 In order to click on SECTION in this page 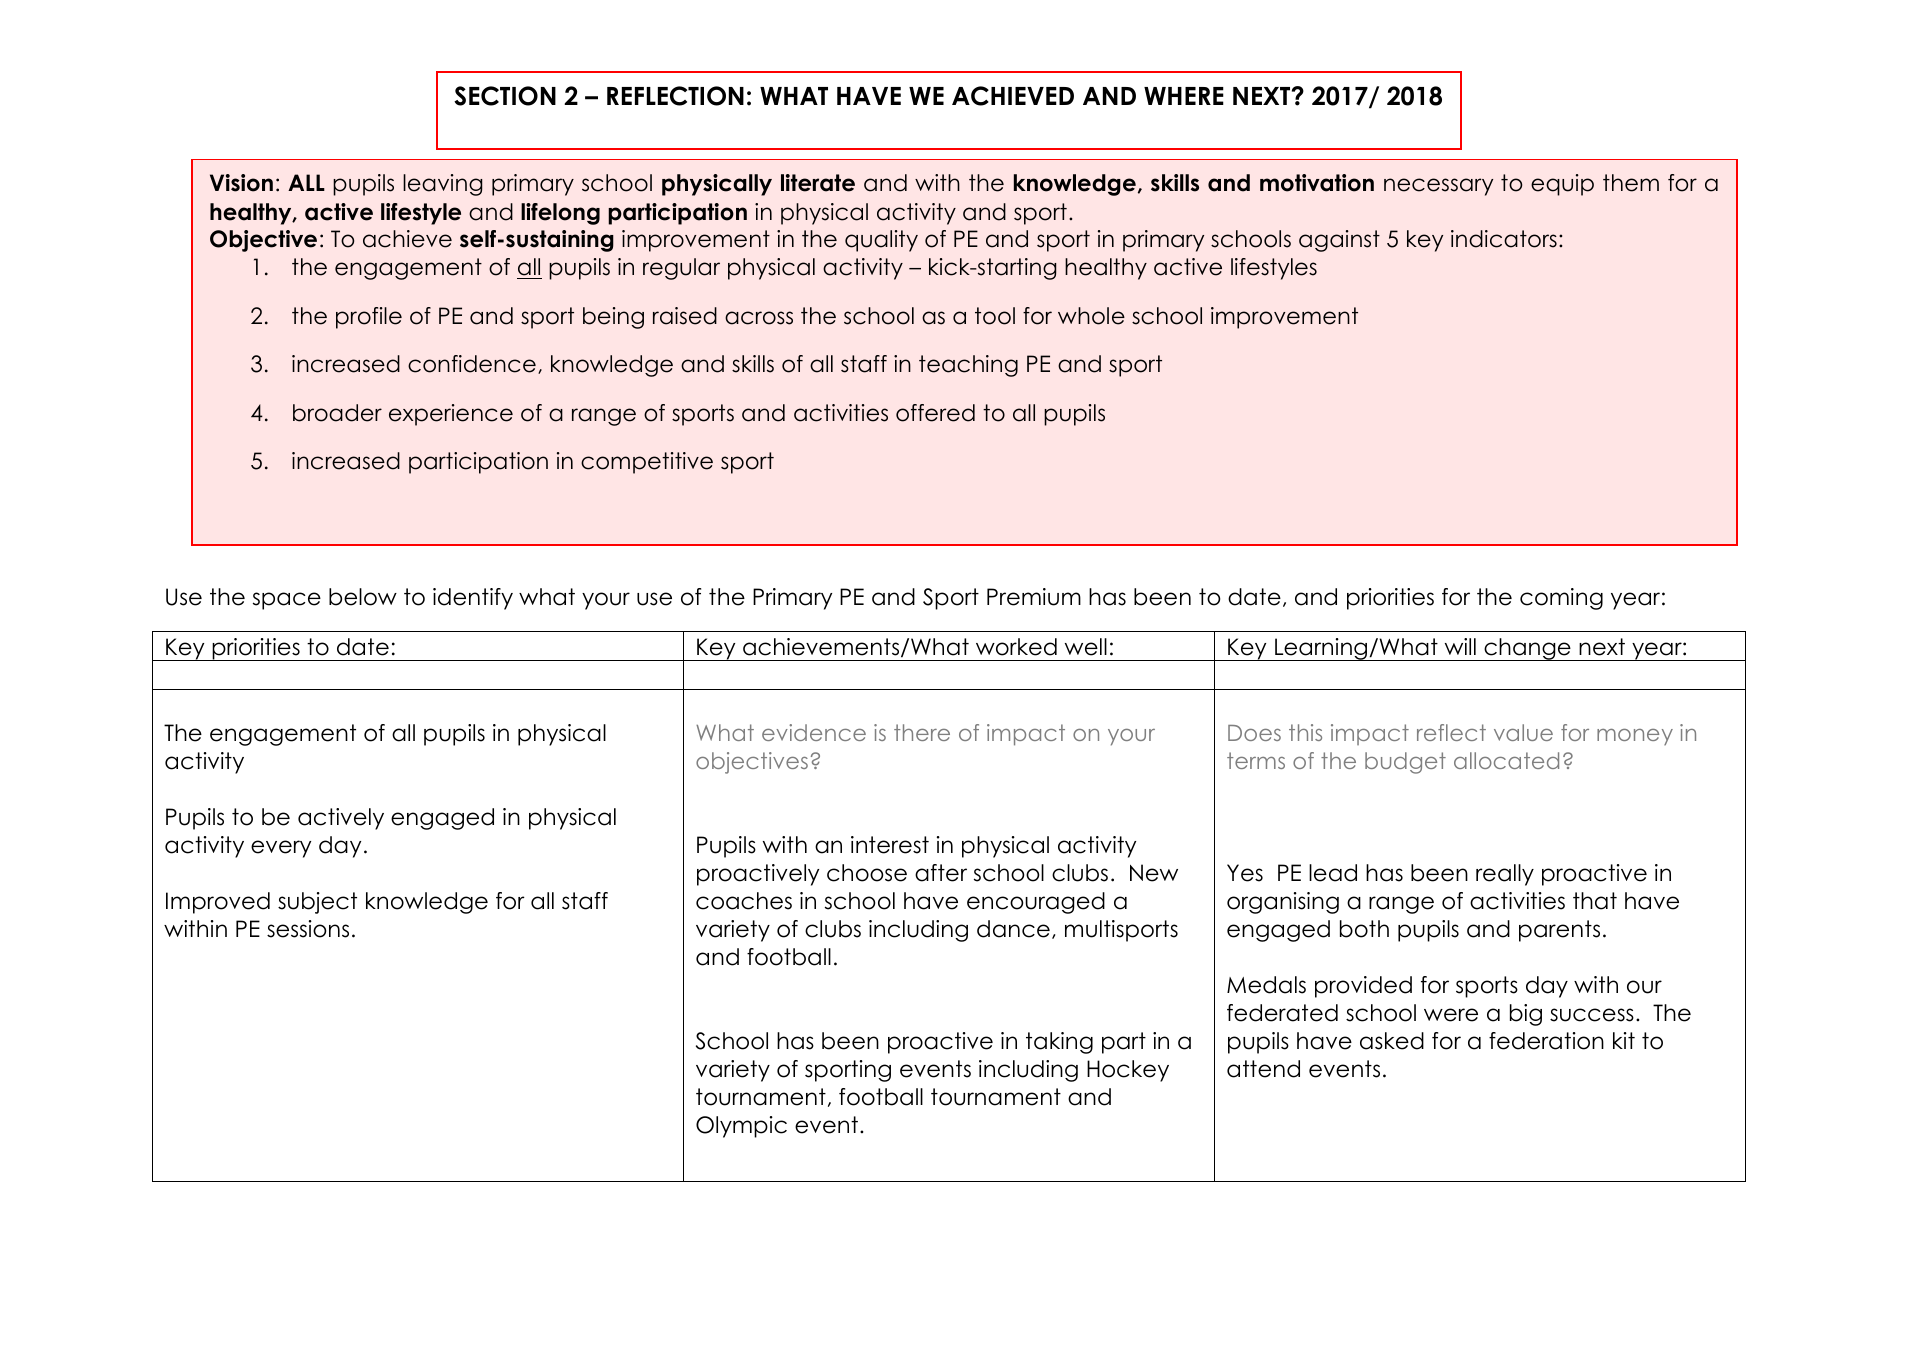, I will do `click(505, 96)`.
